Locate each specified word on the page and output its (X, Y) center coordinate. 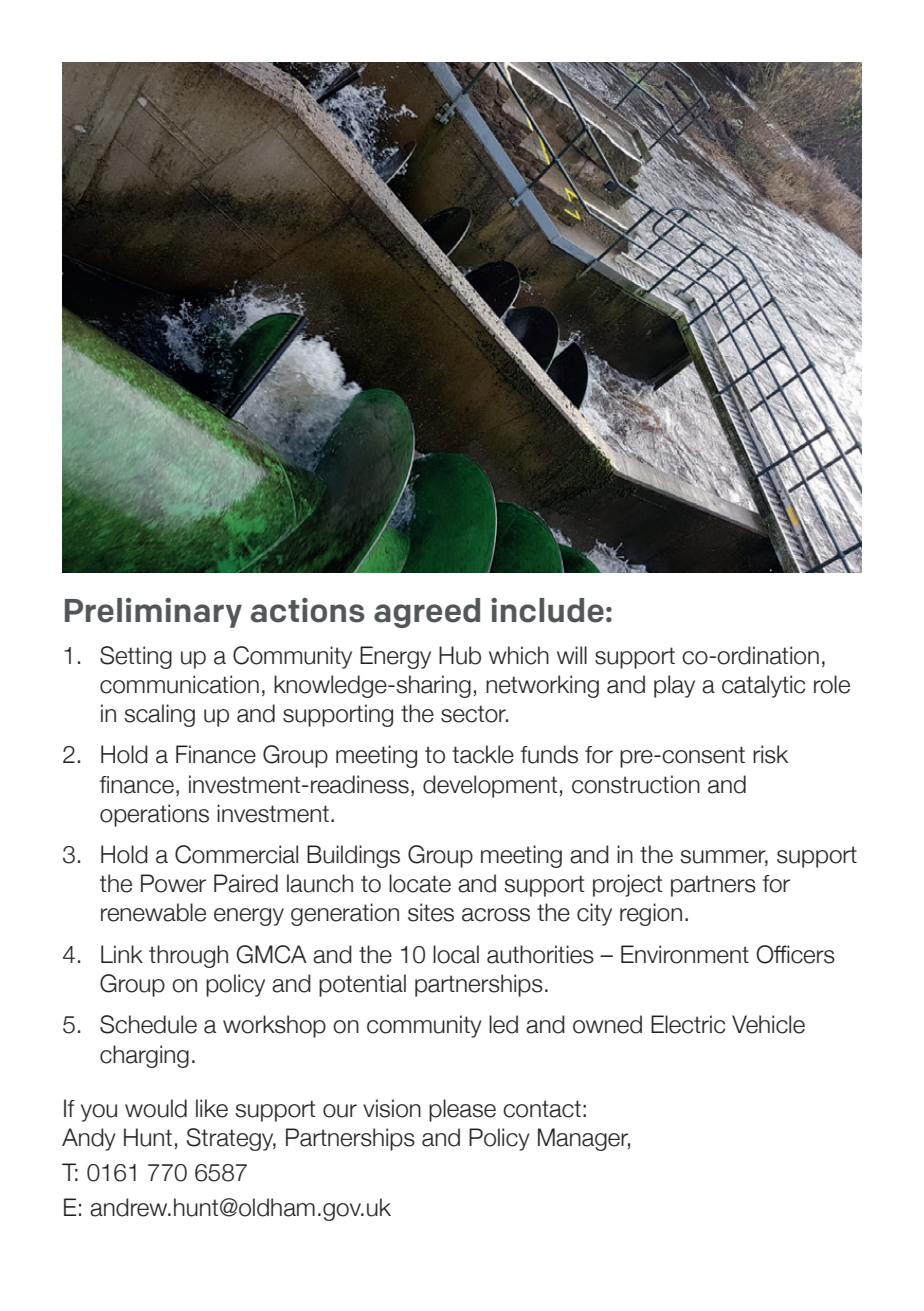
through (188, 956)
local (456, 954)
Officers (795, 954)
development (490, 786)
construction (636, 784)
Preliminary (153, 613)
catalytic (763, 686)
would (156, 1108)
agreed (427, 613)
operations (154, 815)
